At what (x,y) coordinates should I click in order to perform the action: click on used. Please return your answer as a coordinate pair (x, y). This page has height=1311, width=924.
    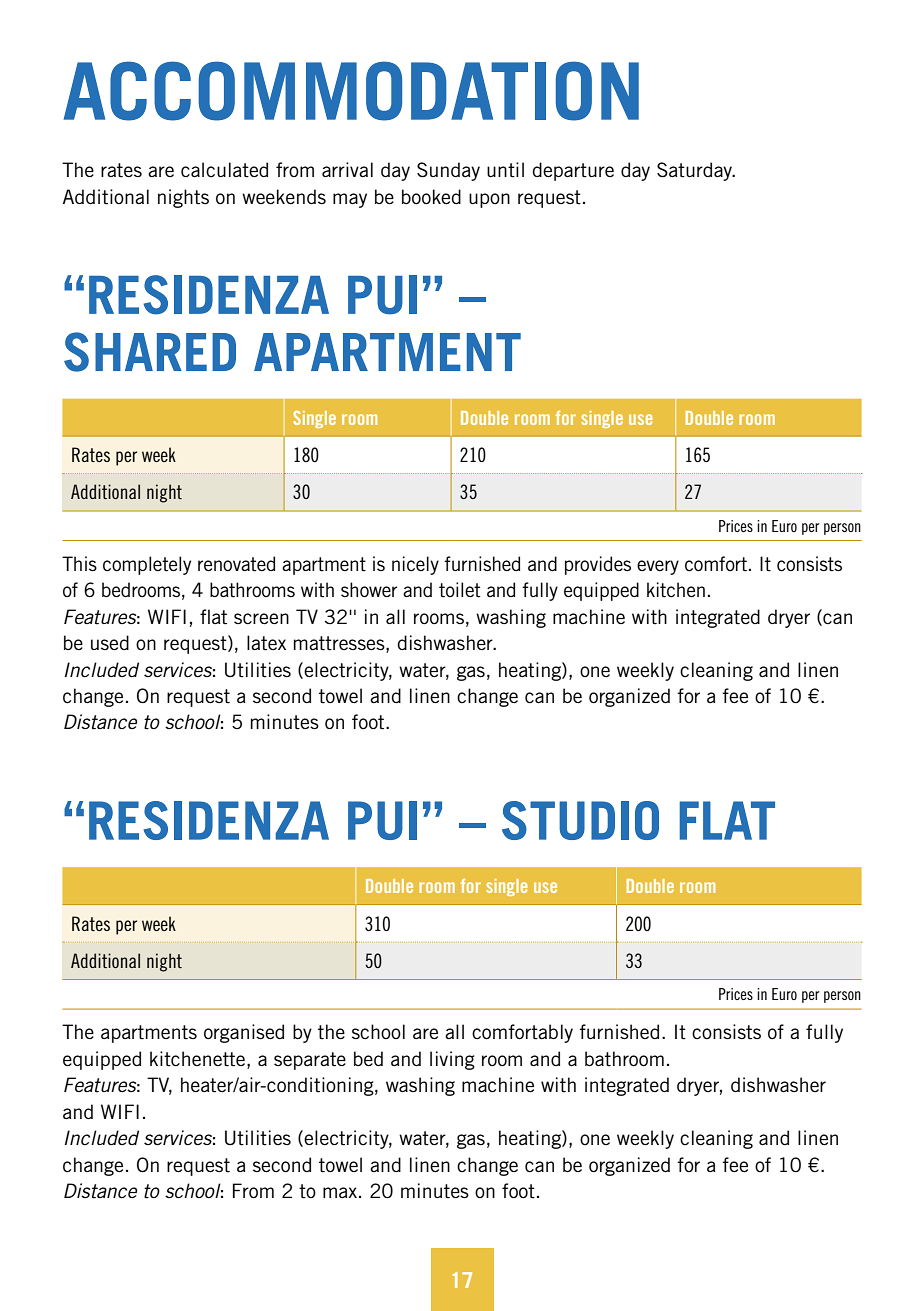
    Looking at the image, I should click on (110, 643).
